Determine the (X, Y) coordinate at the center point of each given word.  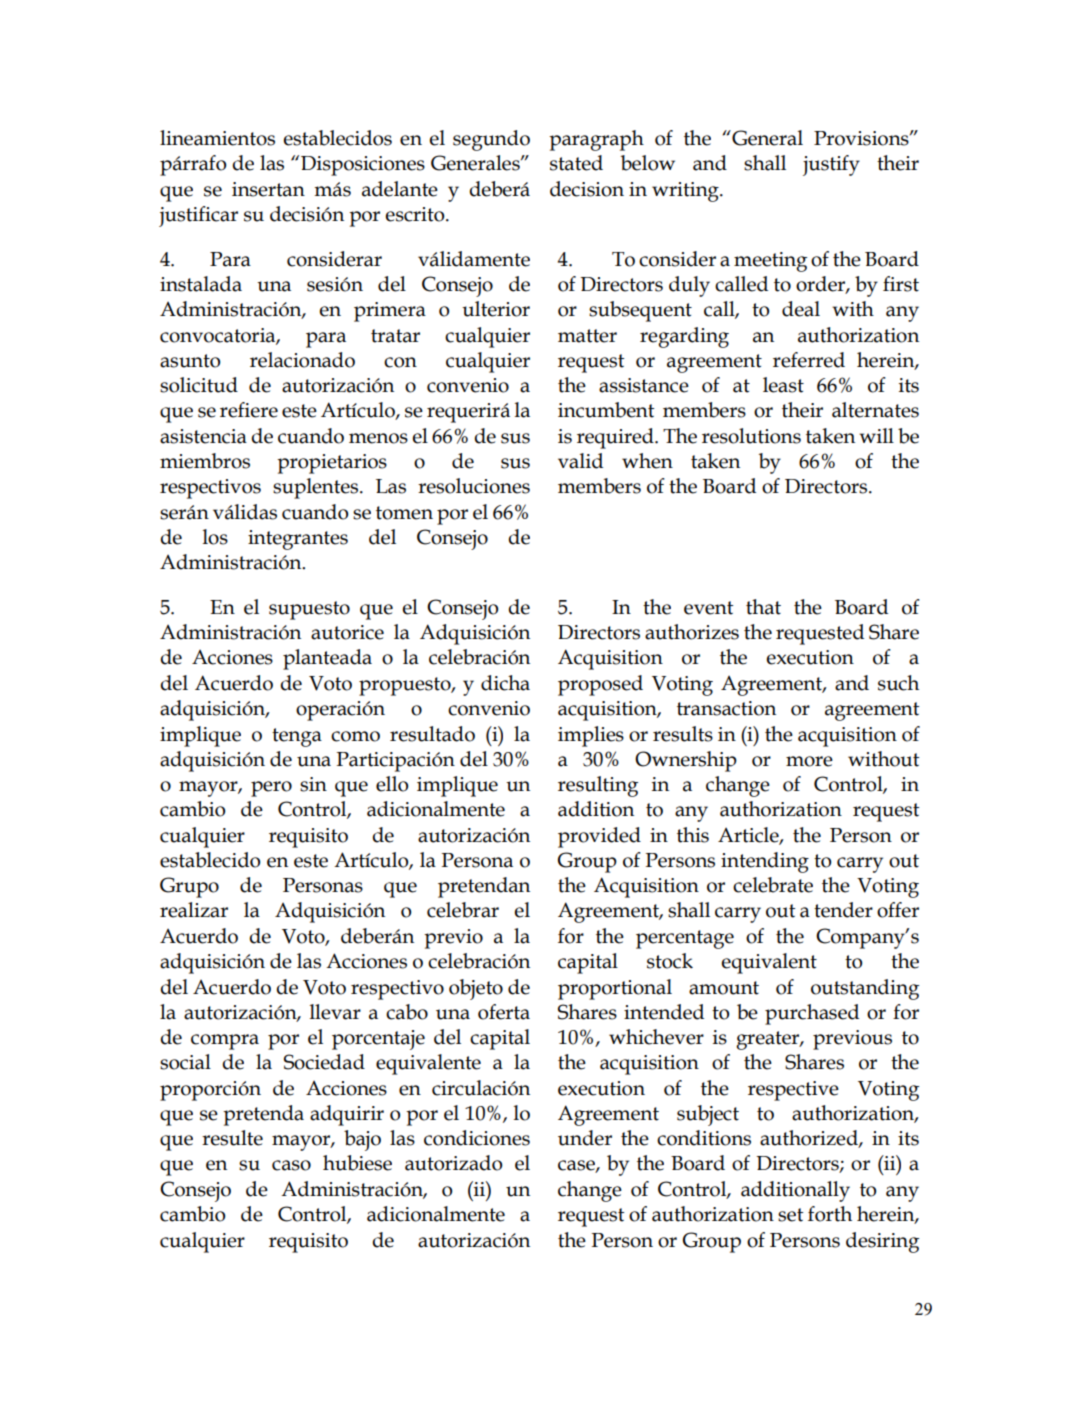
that (763, 607)
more (809, 761)
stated (576, 163)
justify (831, 165)
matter (587, 336)
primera (390, 312)
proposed (600, 685)
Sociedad (324, 1062)
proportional (615, 989)
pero (271, 789)
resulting (598, 786)
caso (291, 1165)
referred (809, 360)
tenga (297, 737)
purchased (812, 1014)
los (215, 537)
